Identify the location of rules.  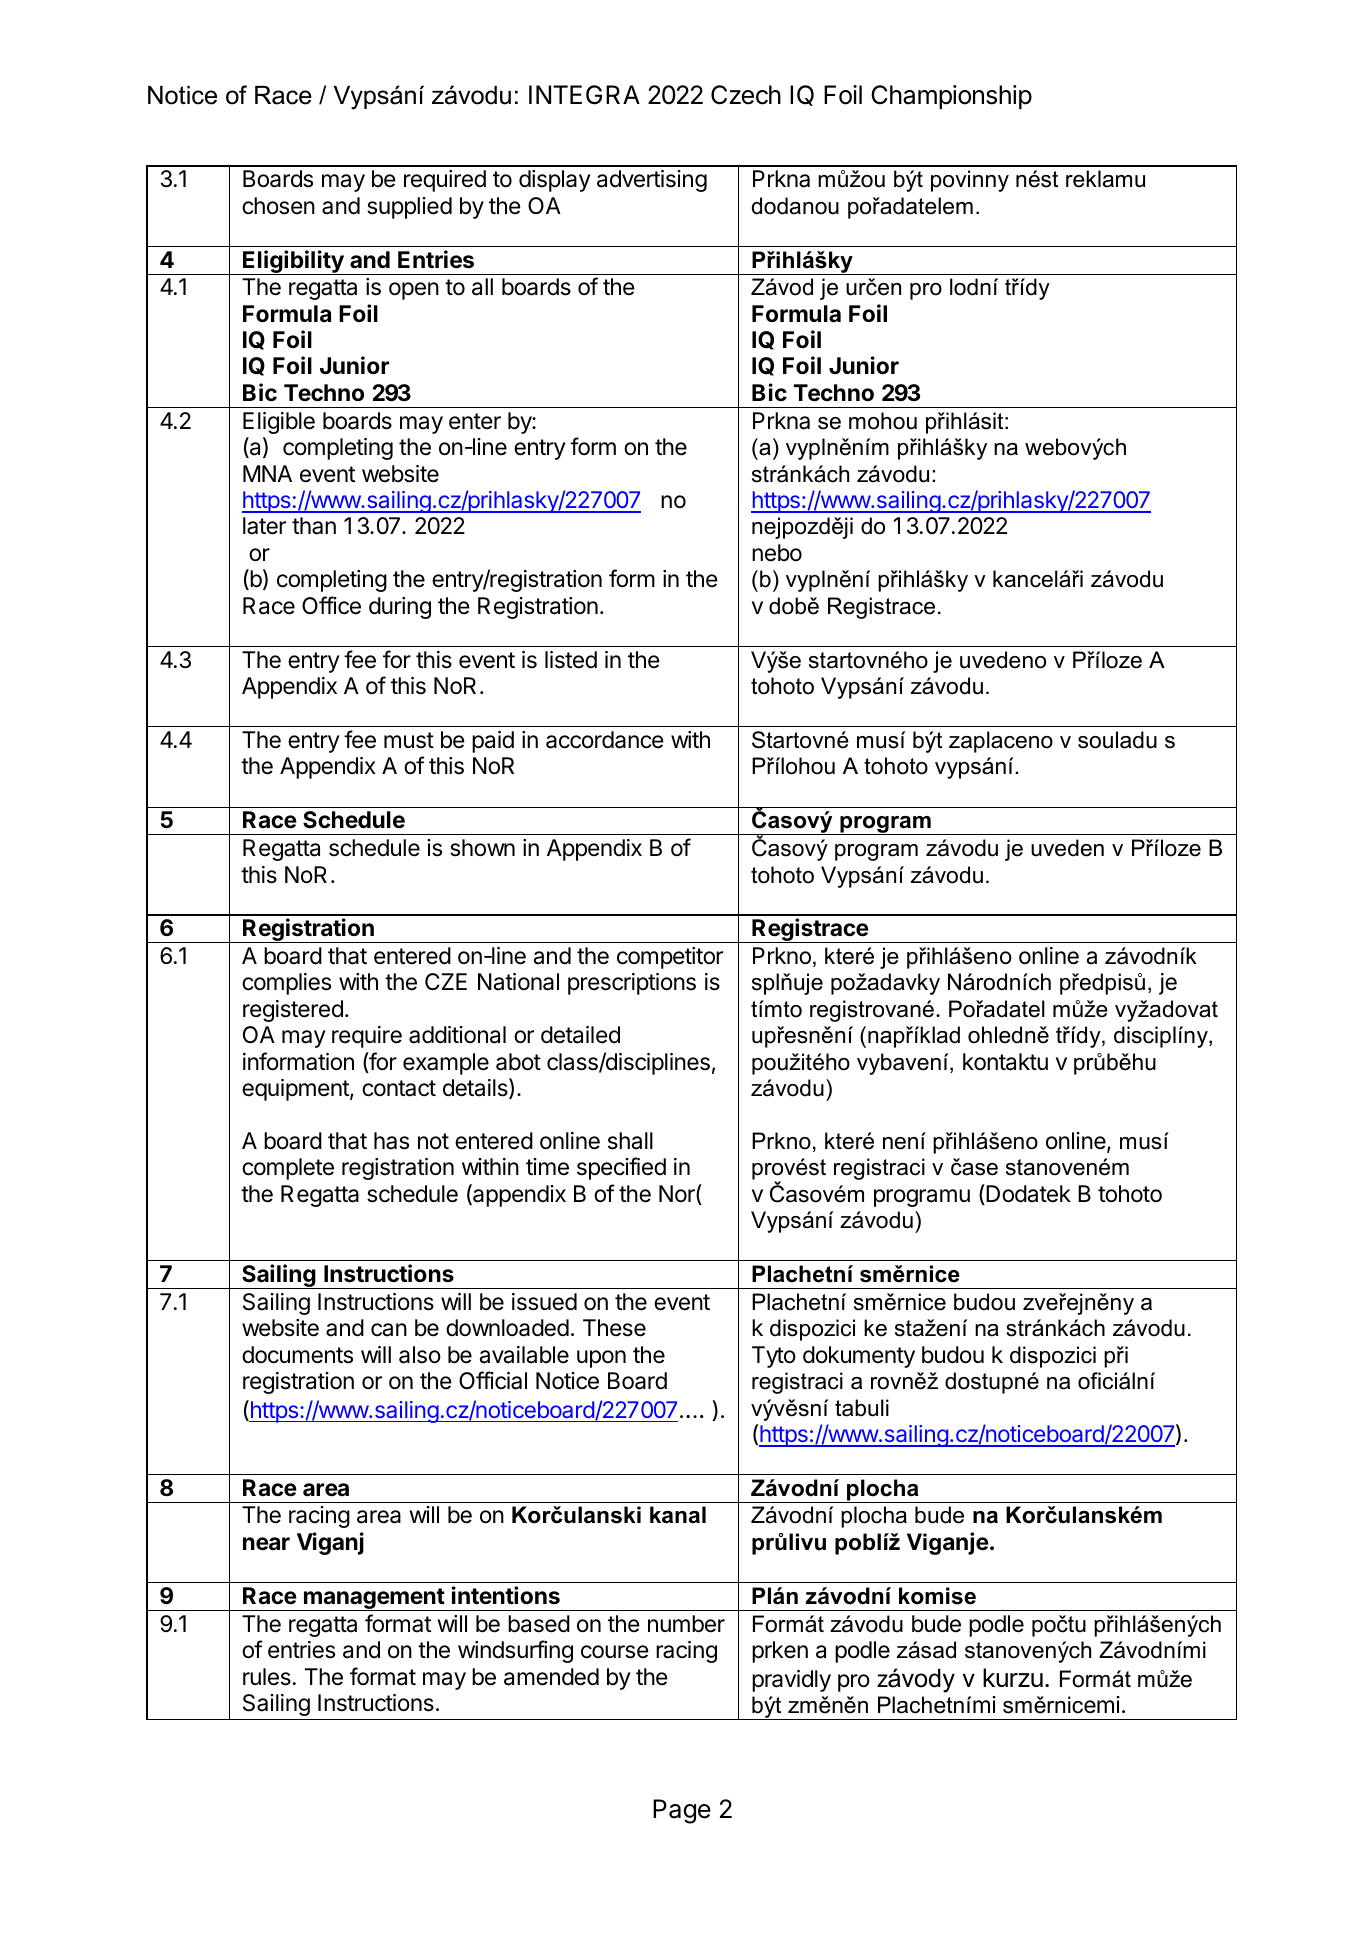
(267, 1677).
